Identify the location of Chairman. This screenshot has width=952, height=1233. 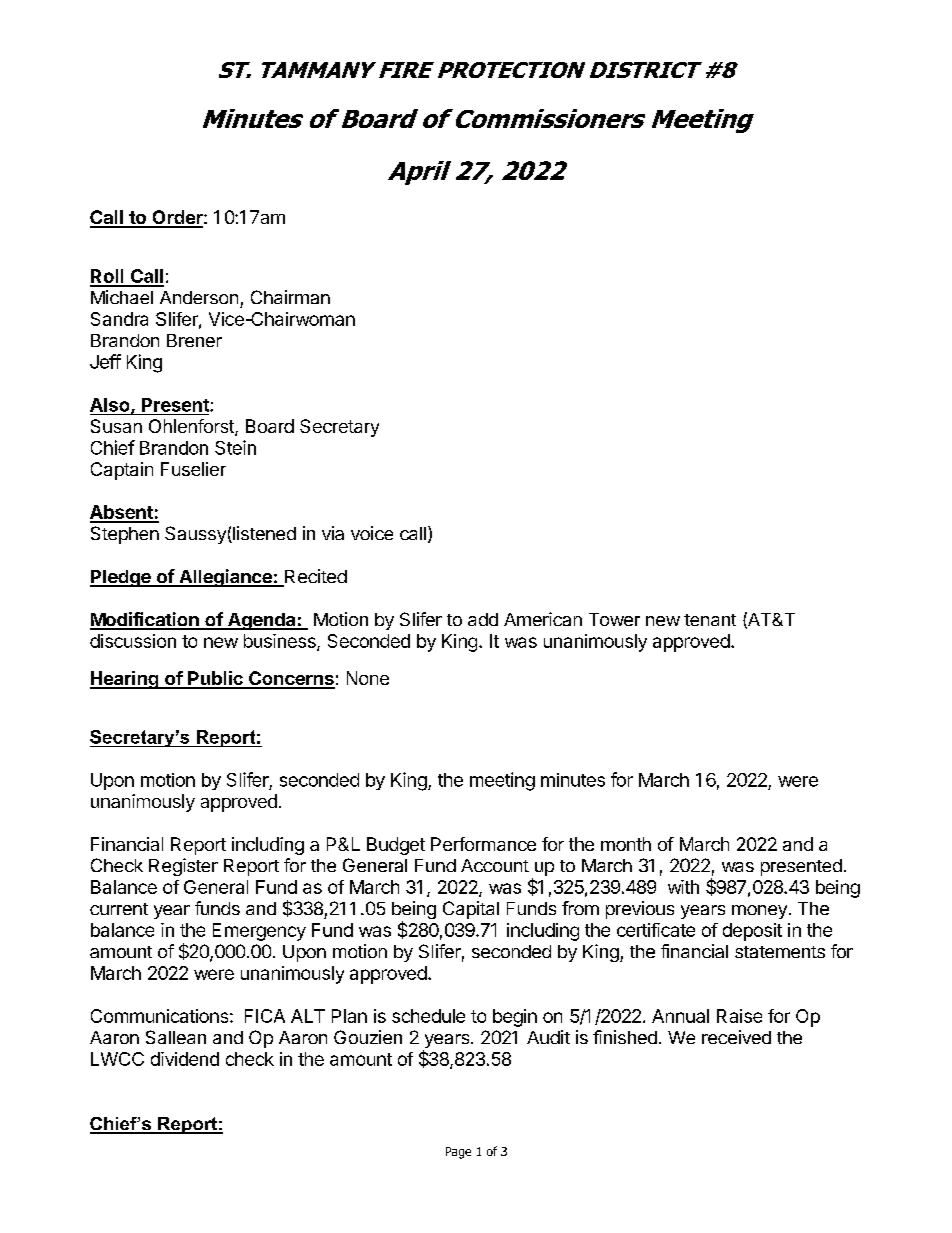
(290, 297).
